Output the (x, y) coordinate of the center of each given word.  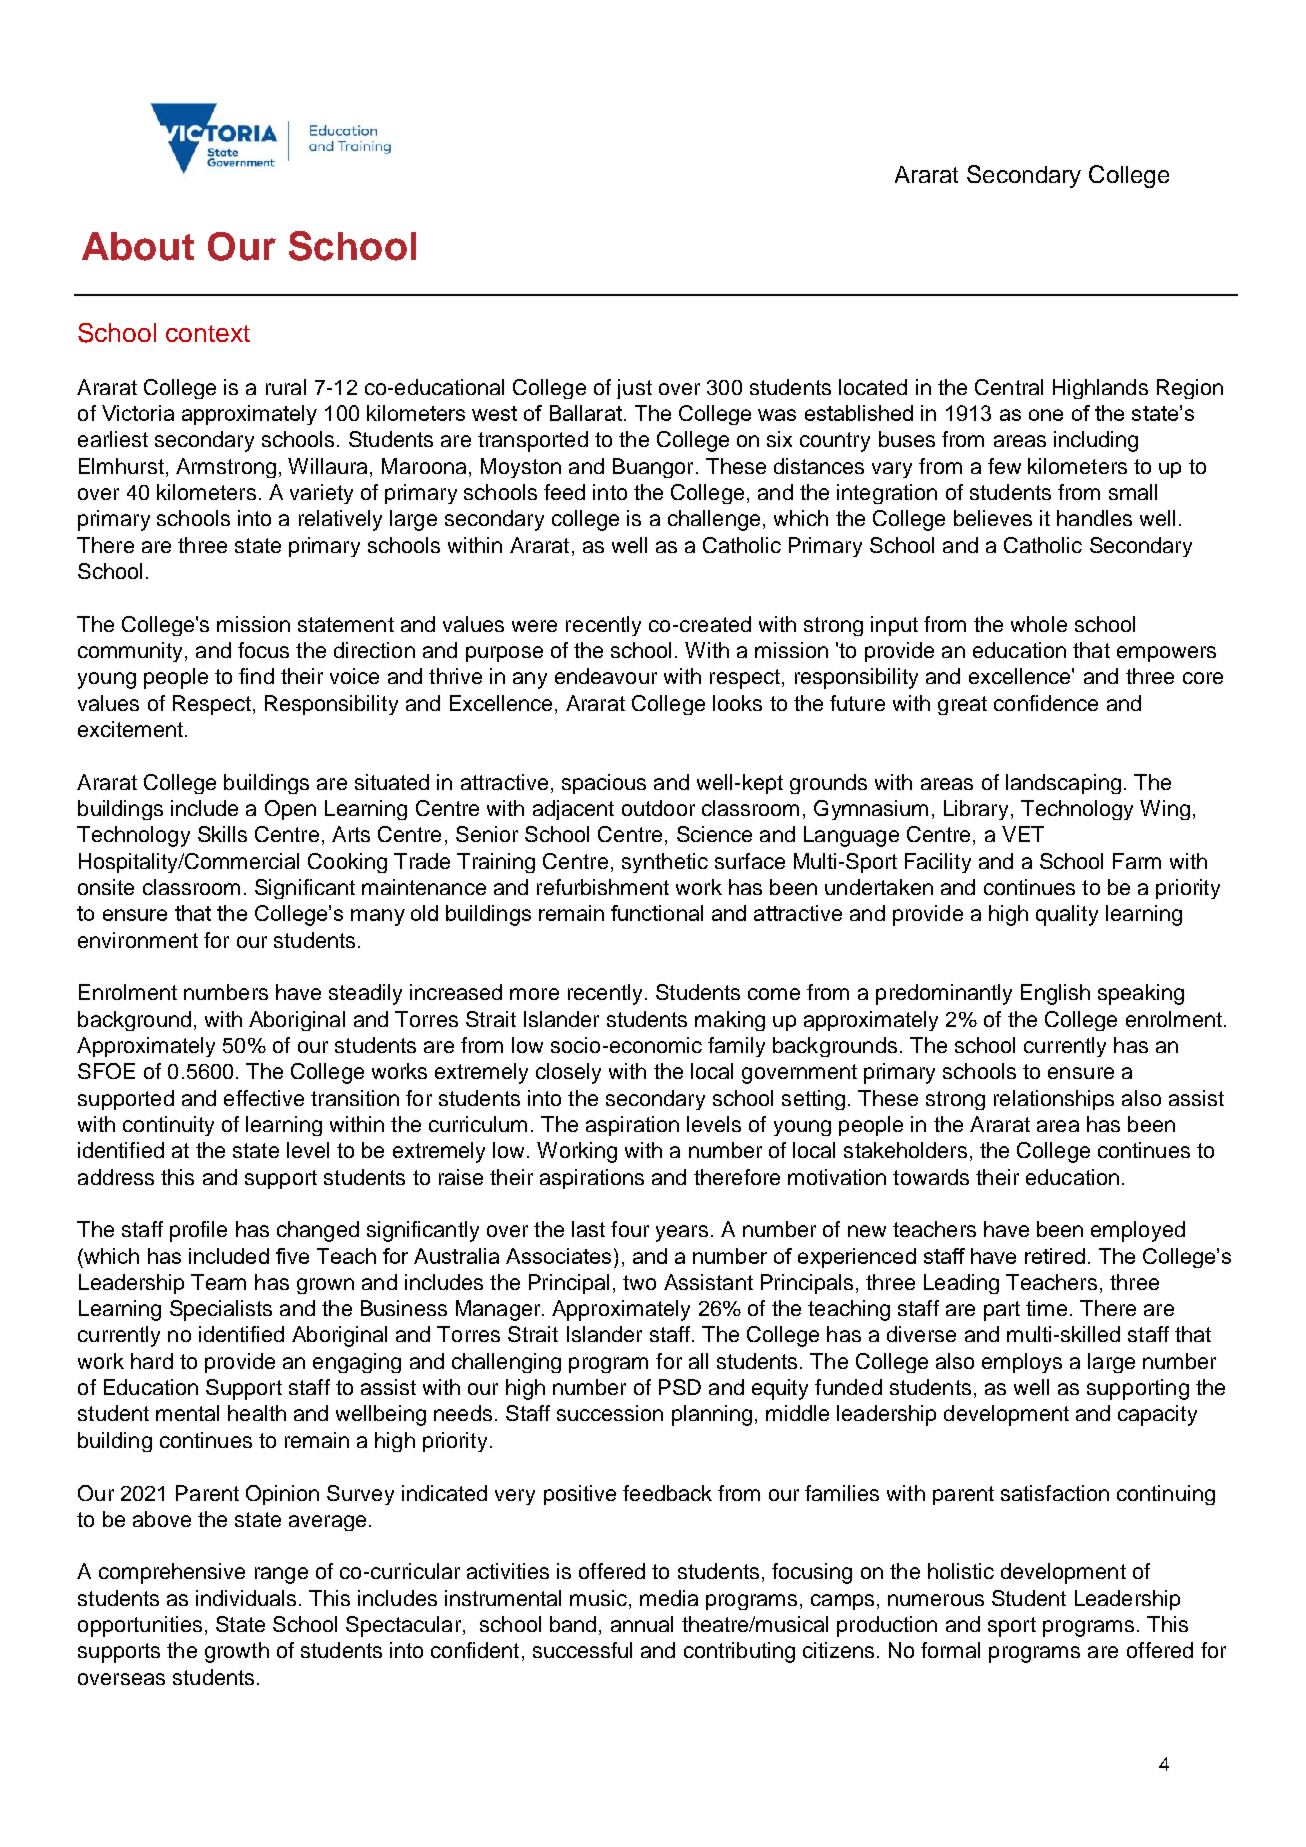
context (208, 333)
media (669, 1598)
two (639, 1282)
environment (138, 940)
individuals (246, 1598)
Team (218, 1282)
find (256, 676)
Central (1009, 387)
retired (1055, 1256)
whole (1039, 624)
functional (657, 913)
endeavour (606, 676)
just (634, 389)
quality (1067, 915)
